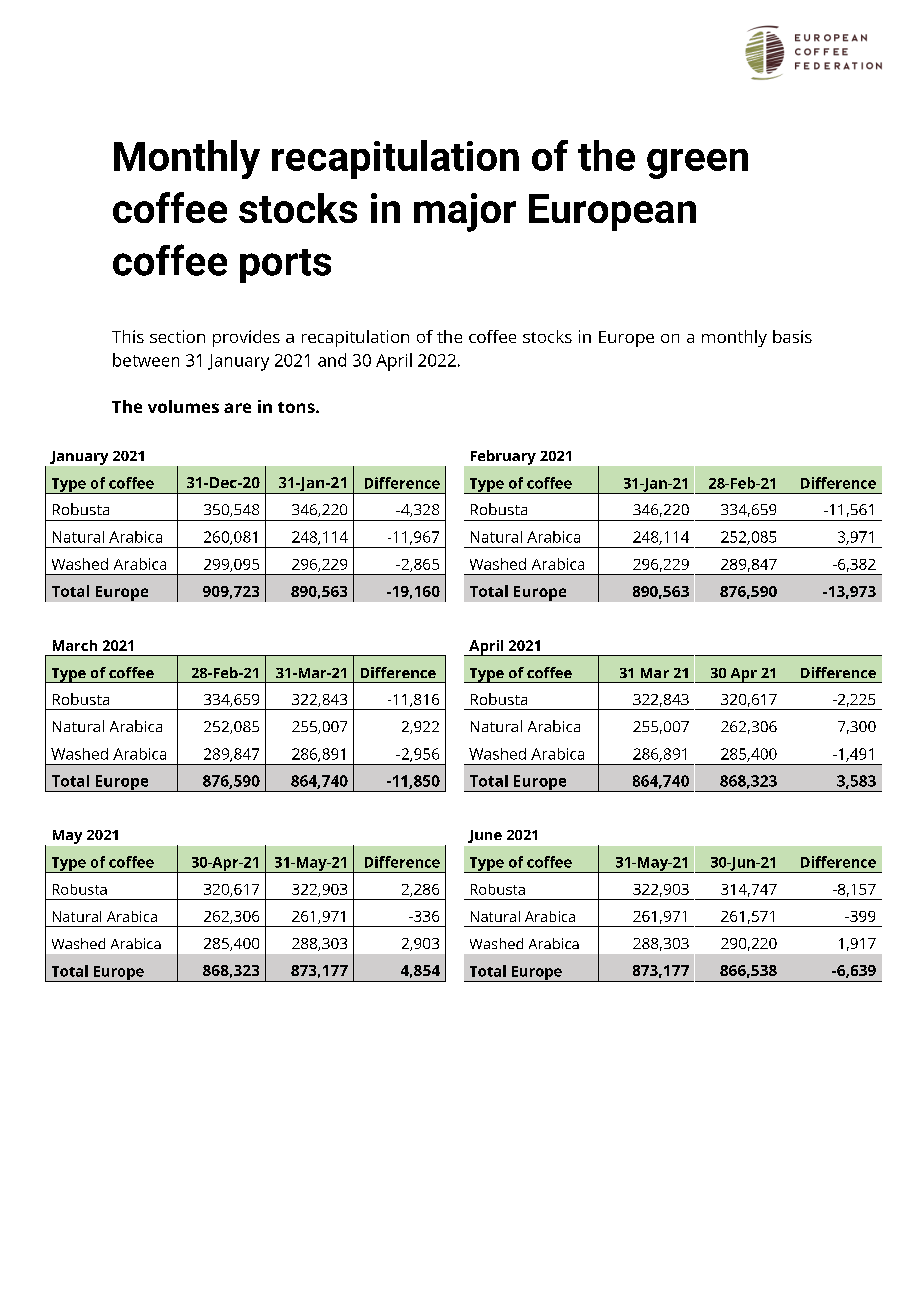  I want to click on February, so click(503, 457).
